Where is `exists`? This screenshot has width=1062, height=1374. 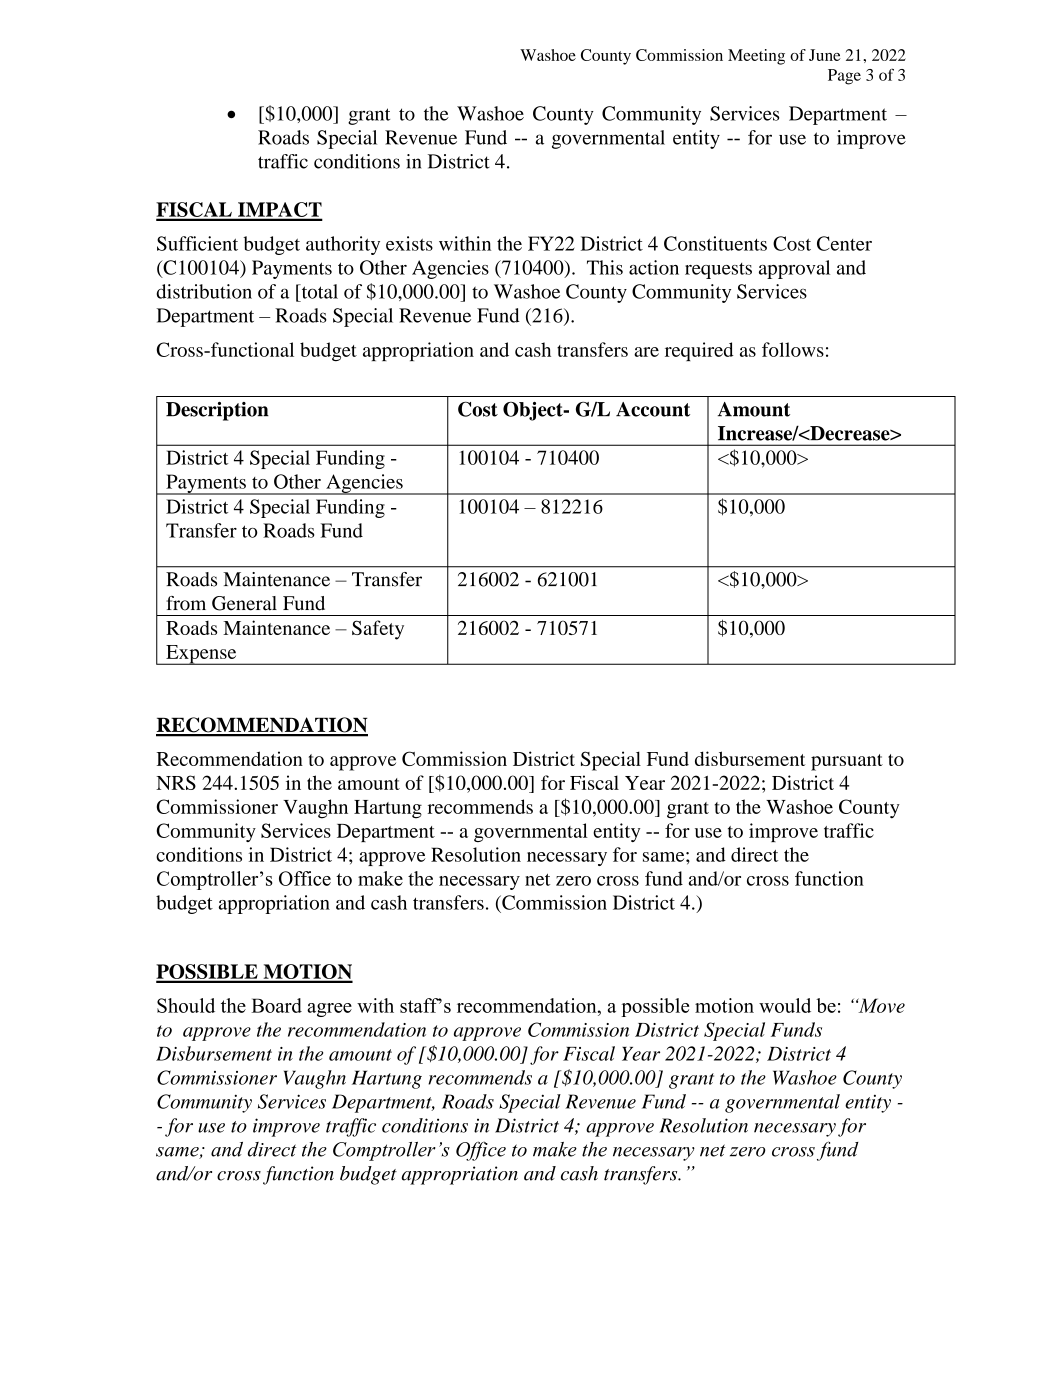 exists is located at coordinates (409, 243).
